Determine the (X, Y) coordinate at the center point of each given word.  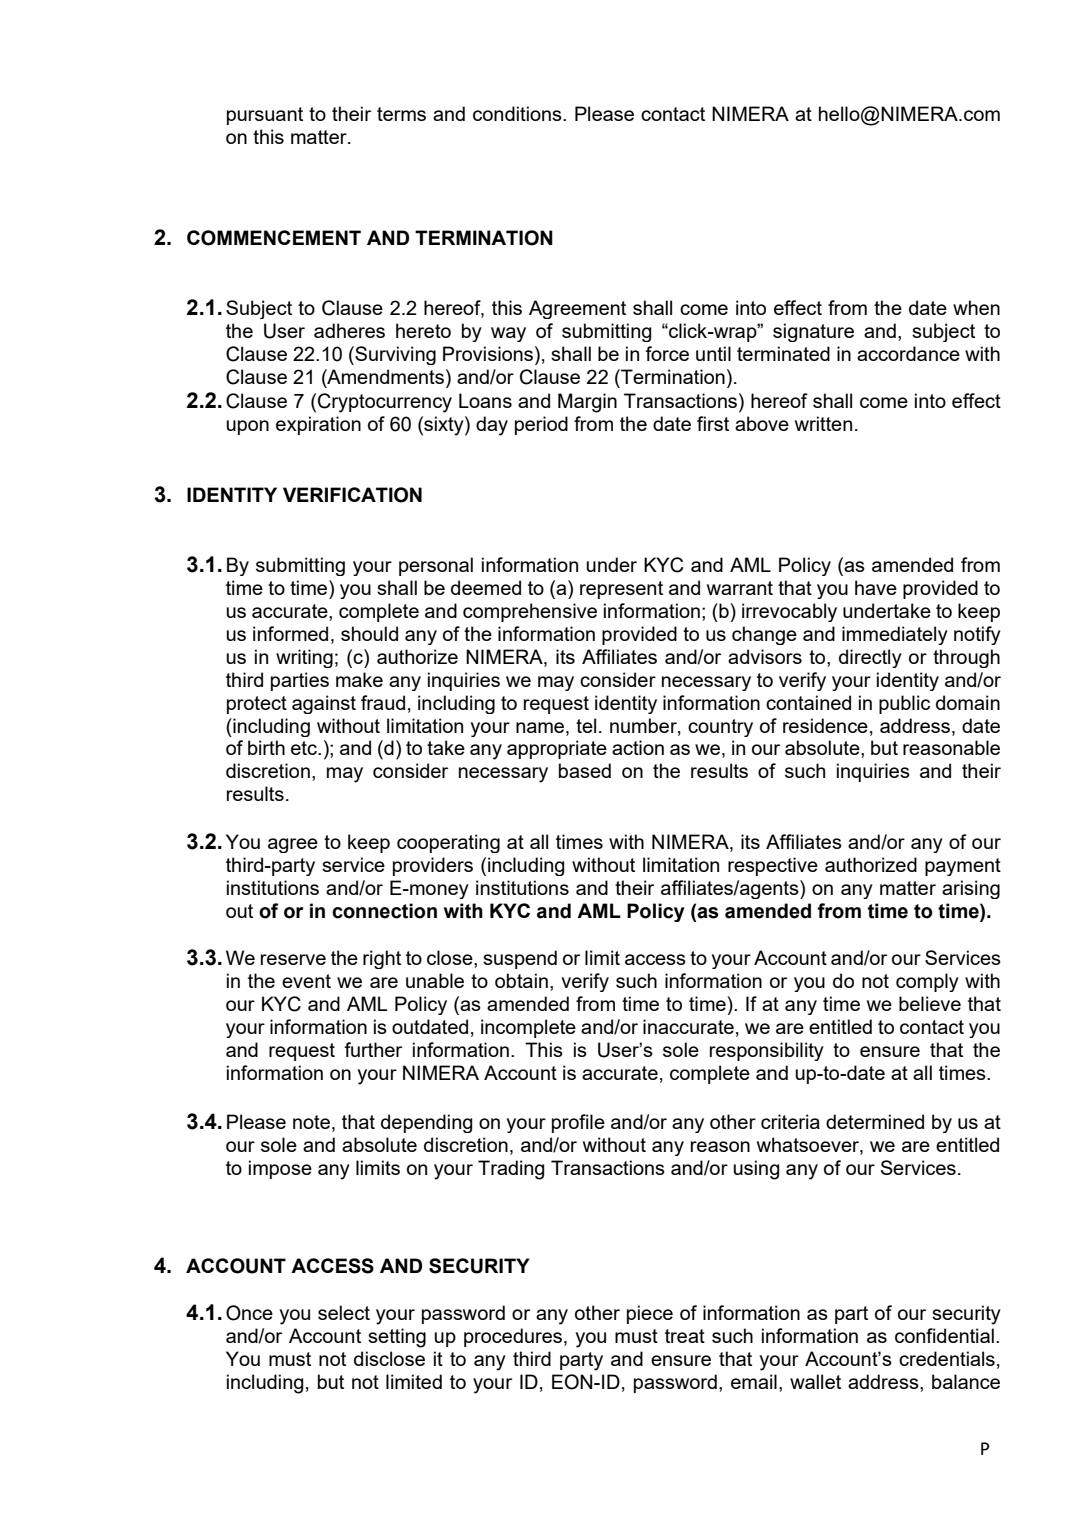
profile (578, 1123)
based (585, 770)
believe (930, 1003)
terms (401, 114)
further (373, 1049)
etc (305, 748)
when (976, 307)
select (344, 1312)
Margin (587, 403)
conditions (518, 113)
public (904, 704)
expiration (318, 425)
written (823, 423)
